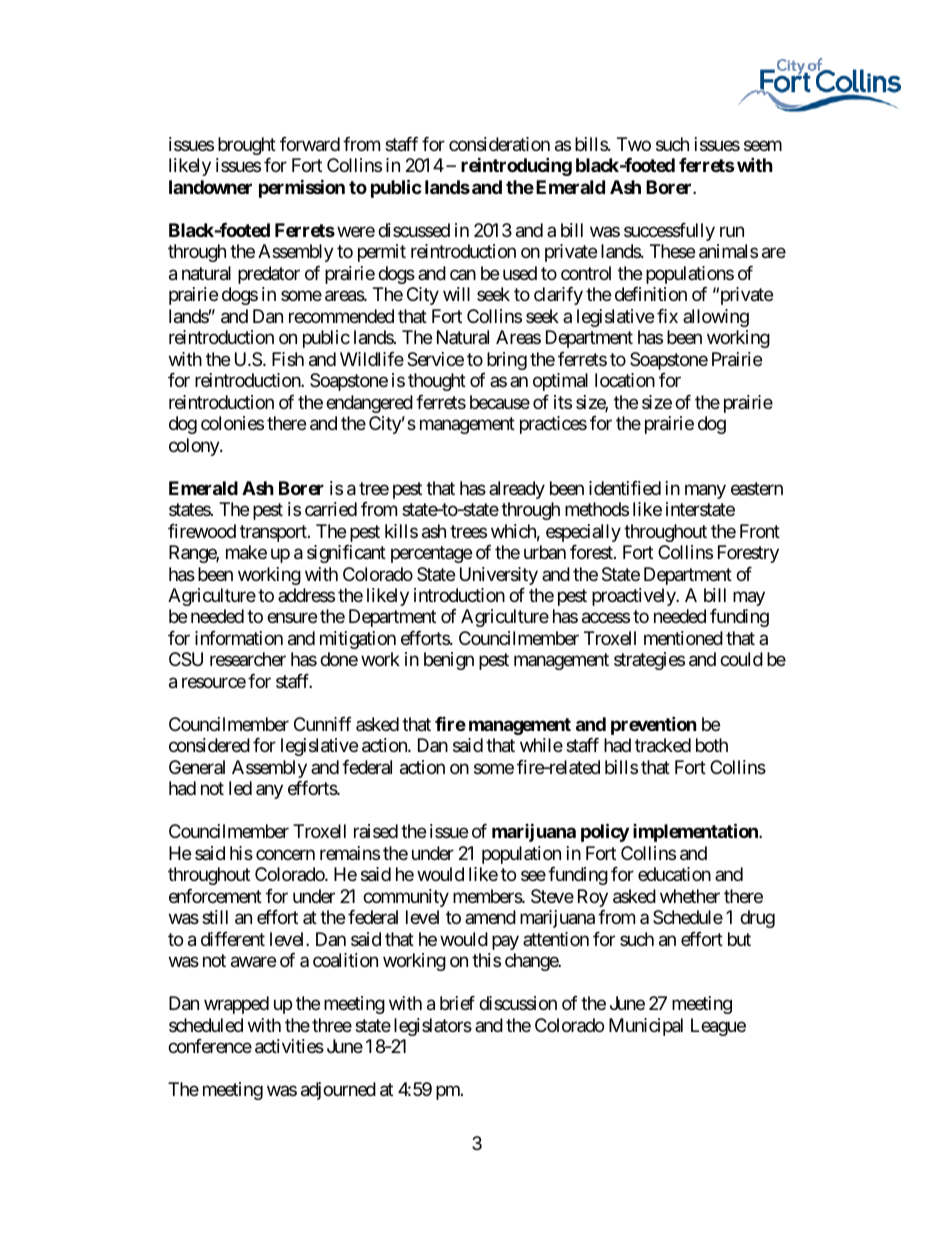  I want to click on Two, so click(634, 144).
